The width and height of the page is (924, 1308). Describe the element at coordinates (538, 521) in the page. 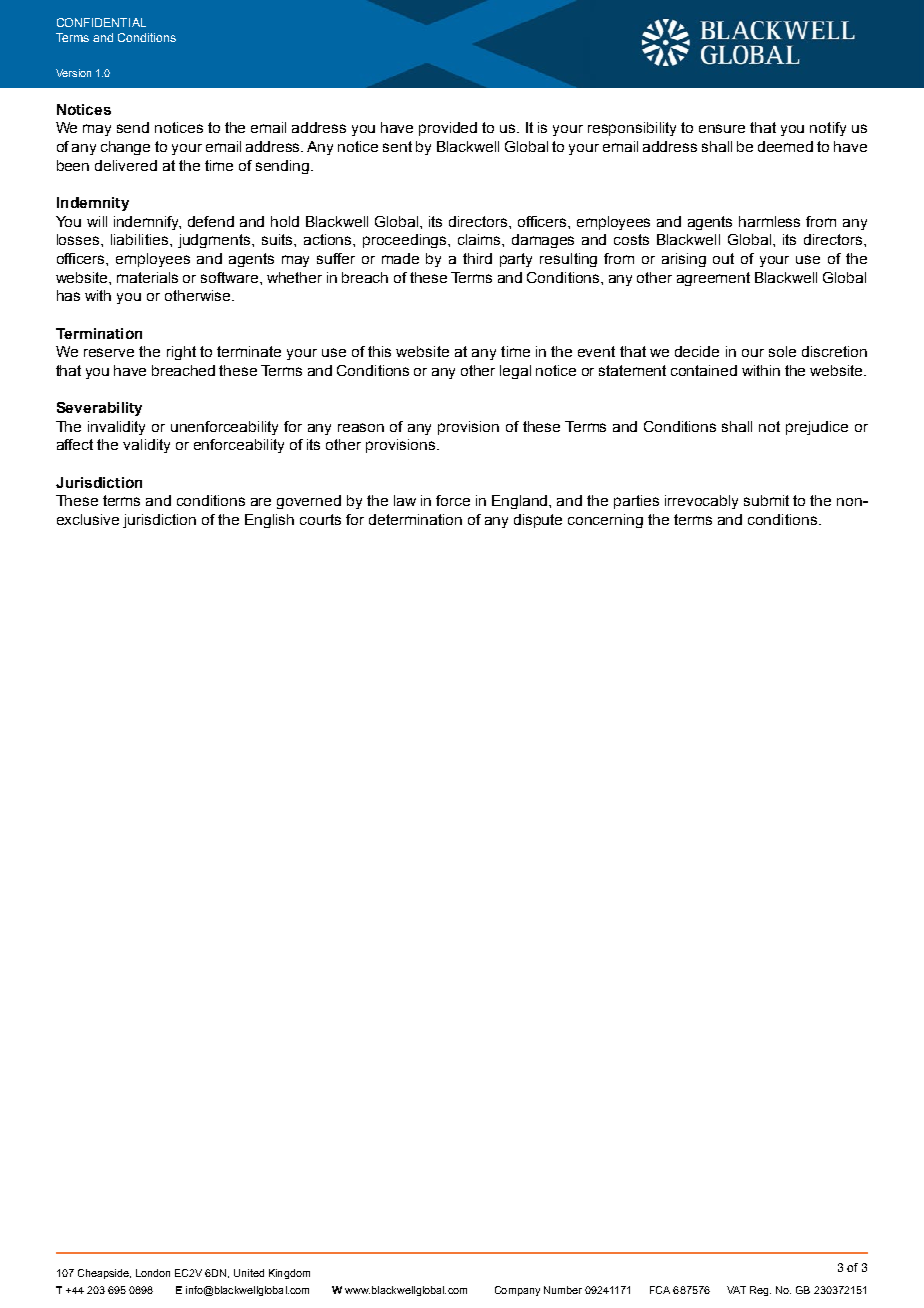

I see `dispute` at that location.
